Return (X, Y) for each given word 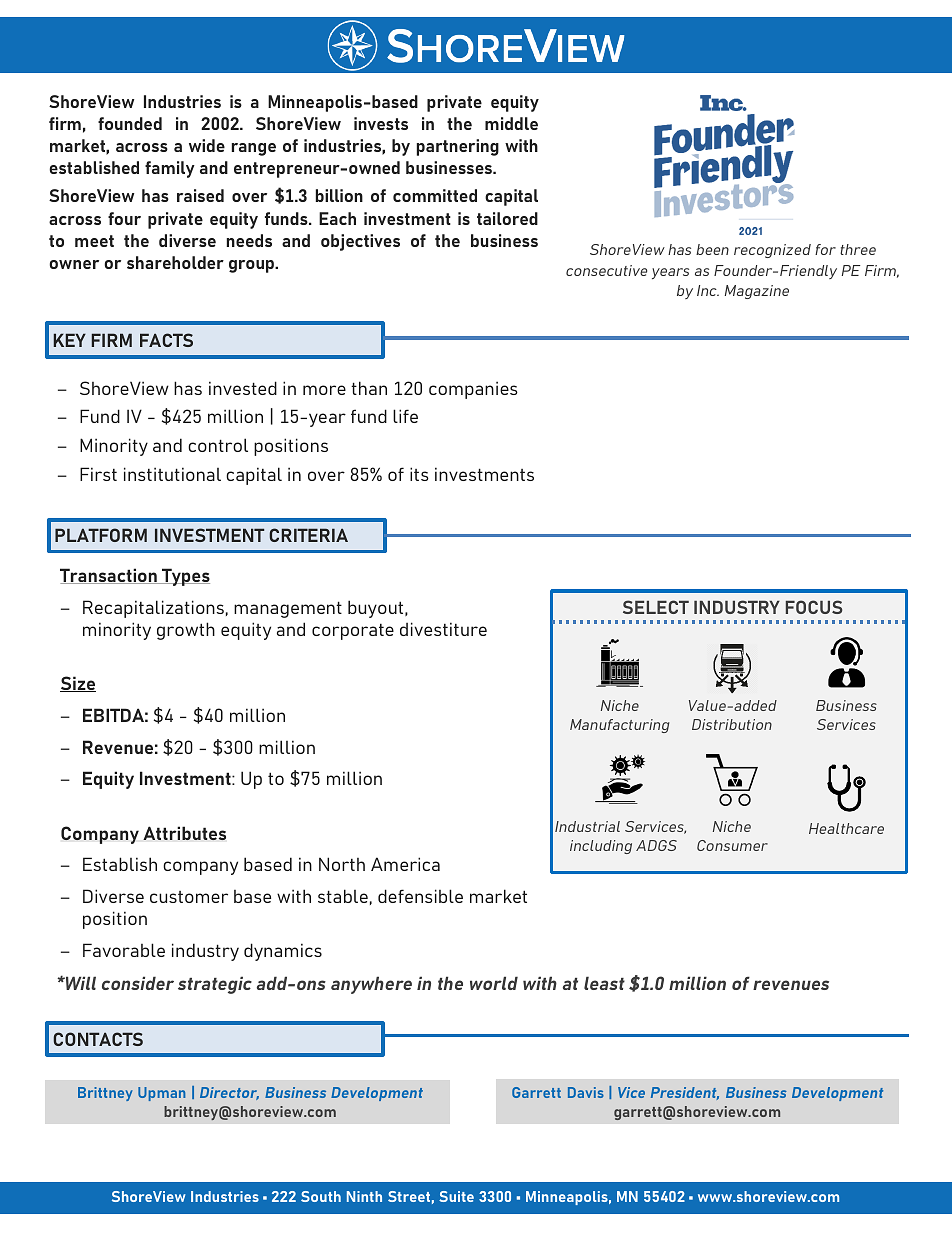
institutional (172, 474)
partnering (458, 147)
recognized (772, 251)
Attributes (184, 833)
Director (229, 1093)
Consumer (732, 845)
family (170, 169)
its (419, 474)
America (405, 864)
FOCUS (814, 607)
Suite (456, 1196)
